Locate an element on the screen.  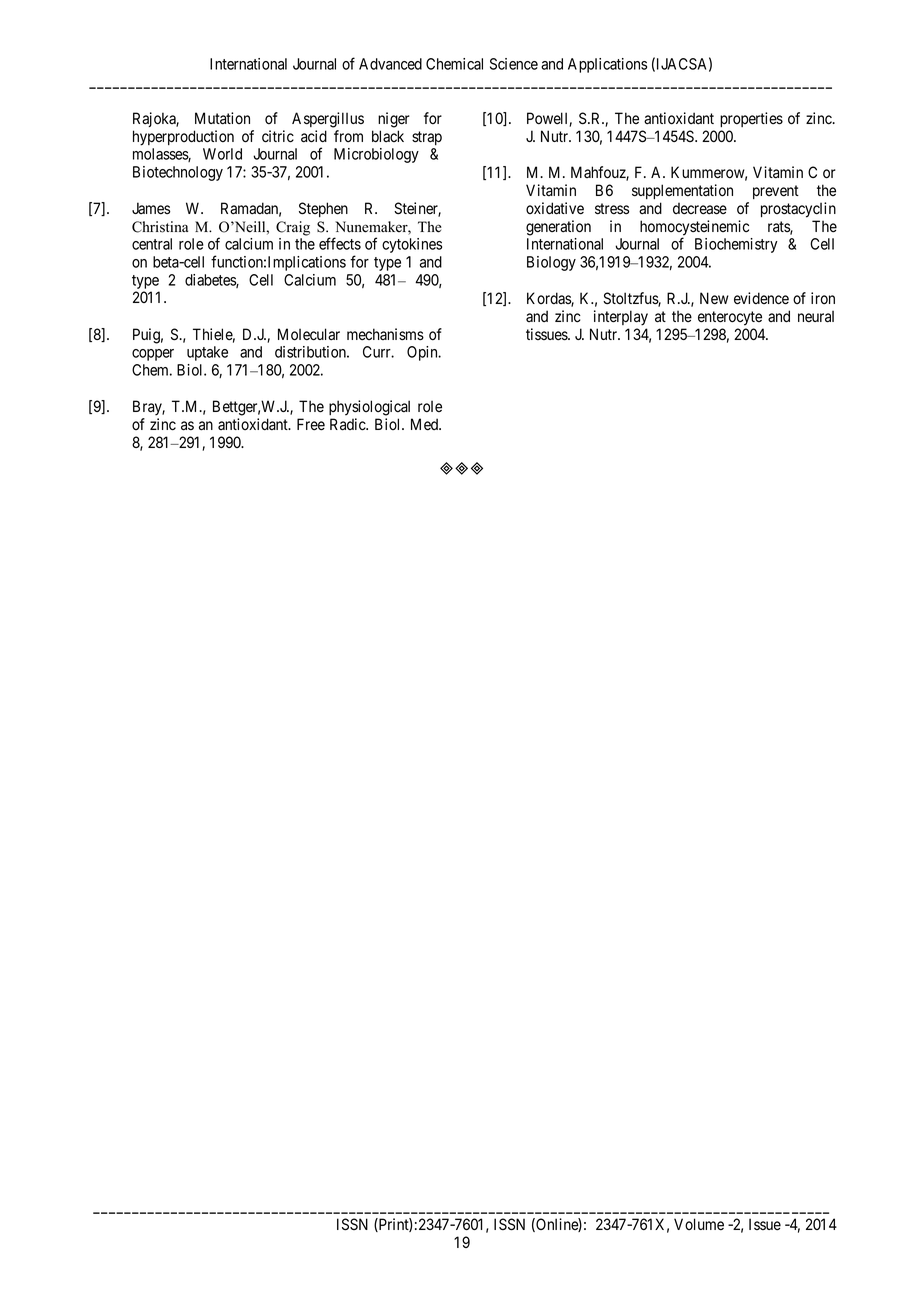
mechanisms is located at coordinates (385, 334).
